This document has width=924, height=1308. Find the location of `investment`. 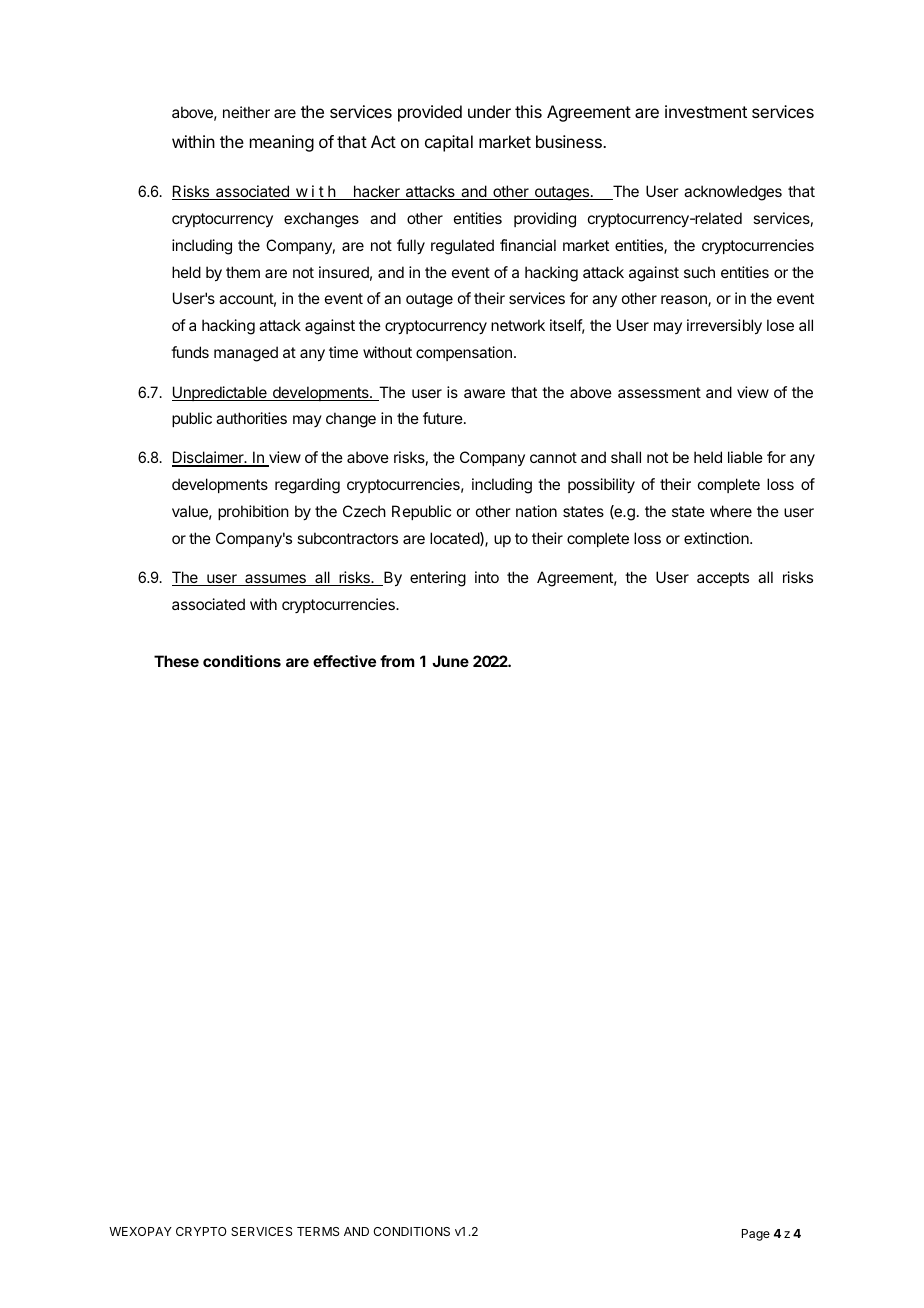

investment is located at coordinates (706, 111).
